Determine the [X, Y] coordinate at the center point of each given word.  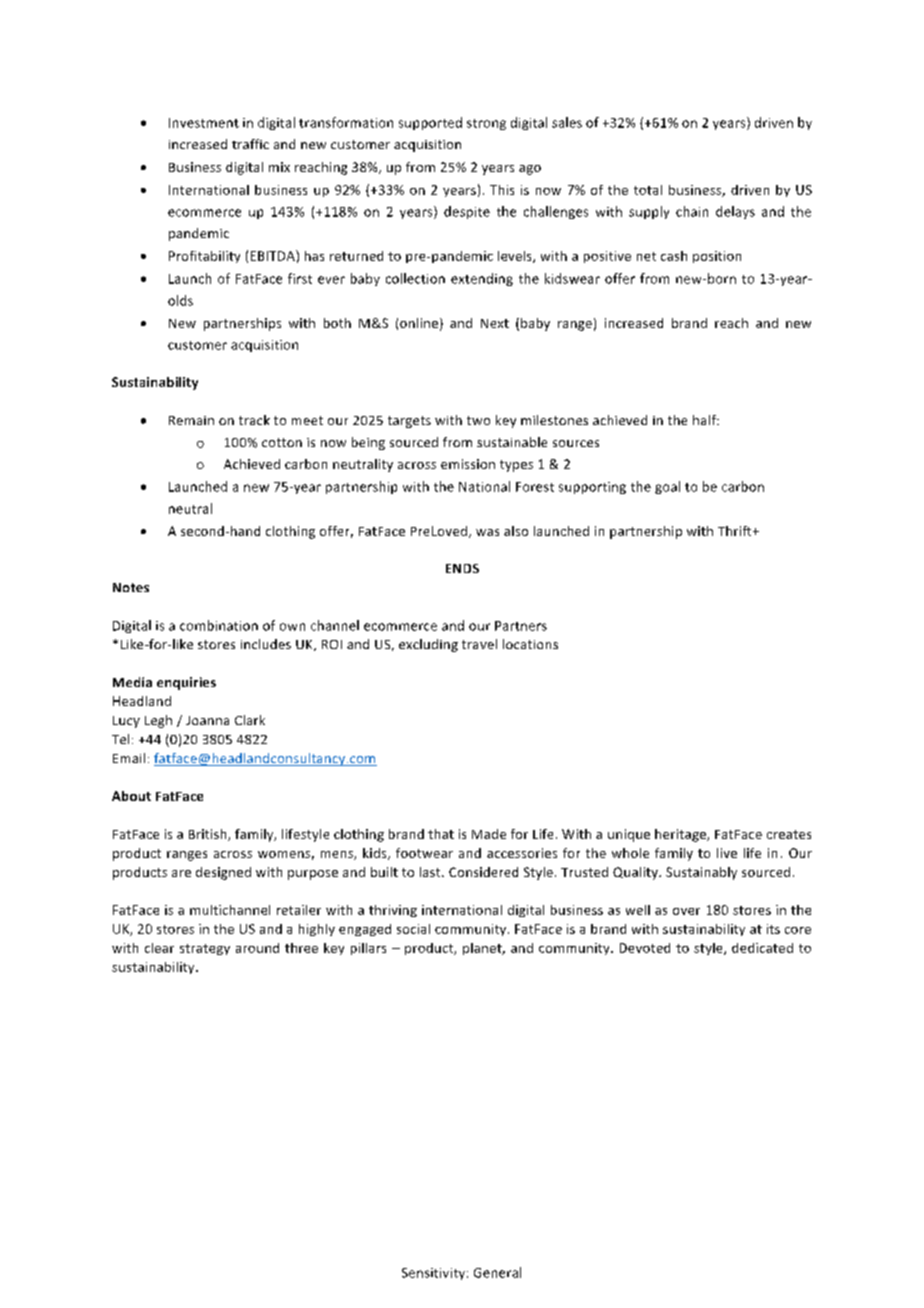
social [413, 929]
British [209, 835]
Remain [191, 420]
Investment [204, 123]
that [441, 834]
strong [486, 124]
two [478, 420]
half [705, 420]
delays [735, 212]
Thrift [736, 531]
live [727, 853]
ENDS [462, 568]
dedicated [762, 948]
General [497, 1272]
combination [219, 625]
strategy [205, 949]
